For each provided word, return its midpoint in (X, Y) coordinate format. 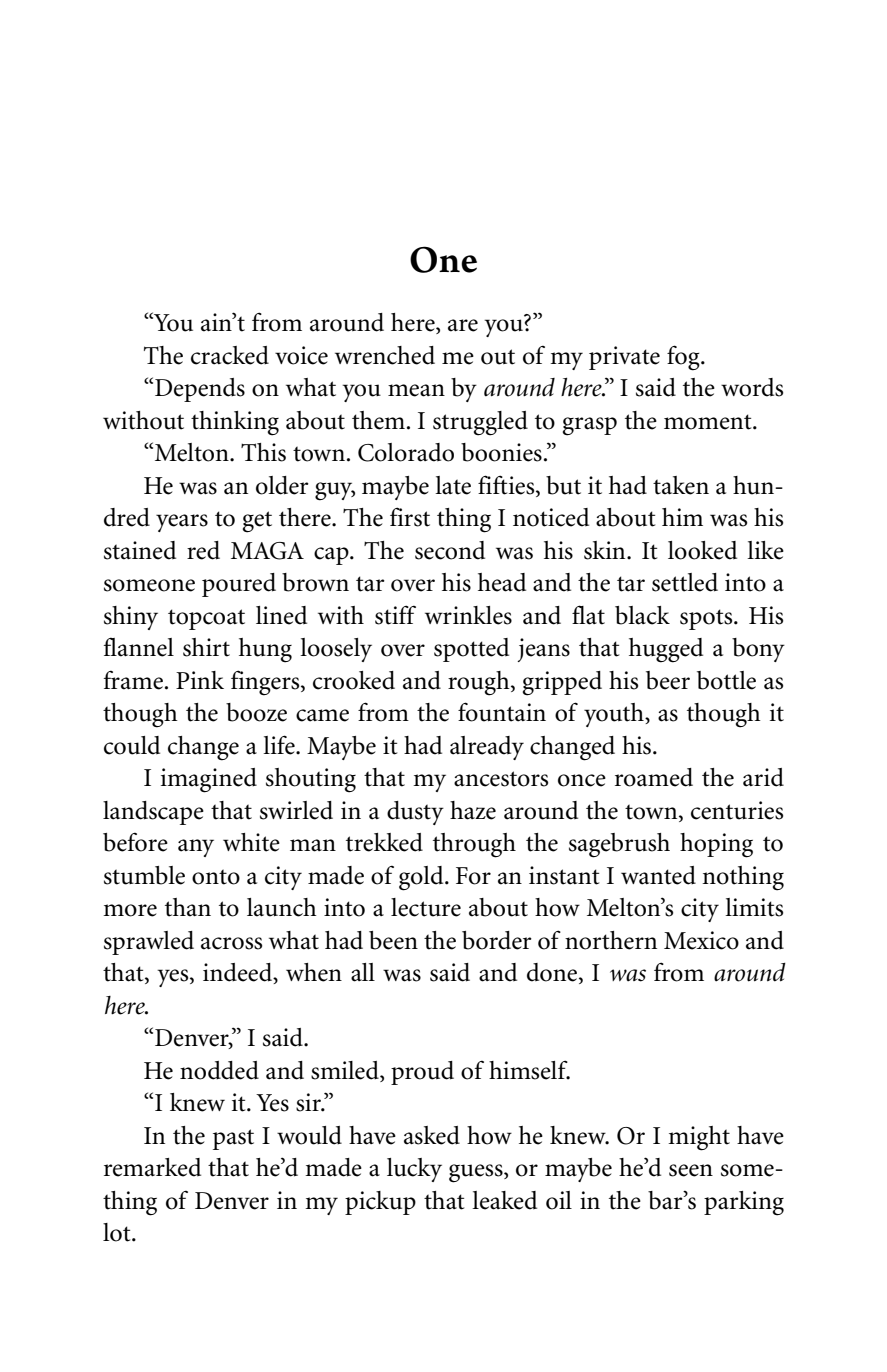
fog (684, 358)
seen (691, 1170)
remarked (152, 1167)
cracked (230, 355)
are (463, 325)
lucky (414, 1170)
